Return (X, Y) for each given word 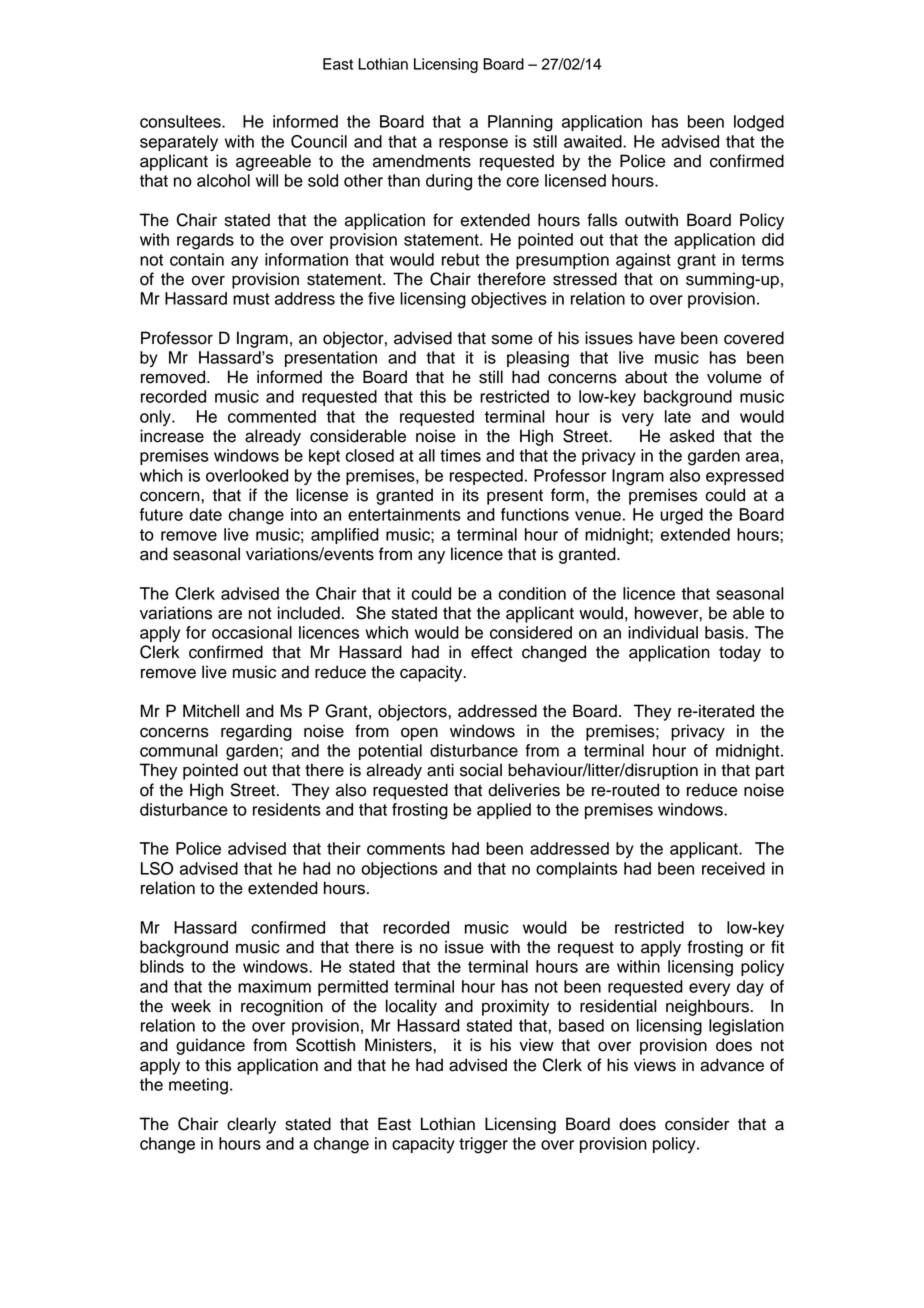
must (251, 299)
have (657, 338)
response (473, 144)
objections (399, 870)
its (471, 495)
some (512, 339)
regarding (256, 732)
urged (681, 516)
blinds (162, 966)
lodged (759, 123)
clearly (251, 1125)
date (205, 514)
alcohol (223, 180)
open (419, 734)
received (733, 868)
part (770, 772)
